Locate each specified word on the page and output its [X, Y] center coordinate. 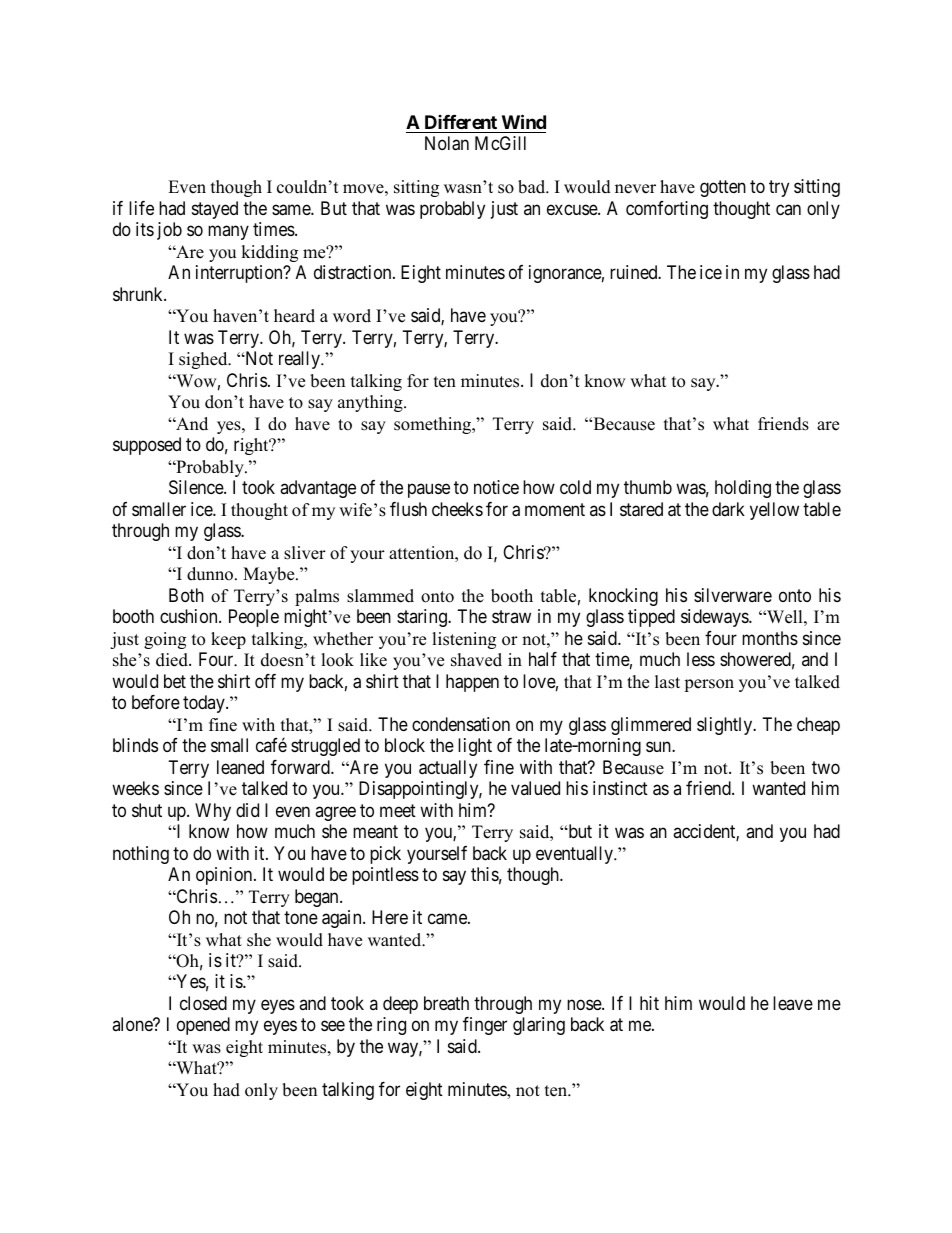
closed [203, 1003]
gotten [723, 189]
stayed [215, 210]
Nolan [447, 143]
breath [446, 1003]
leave [793, 1003]
